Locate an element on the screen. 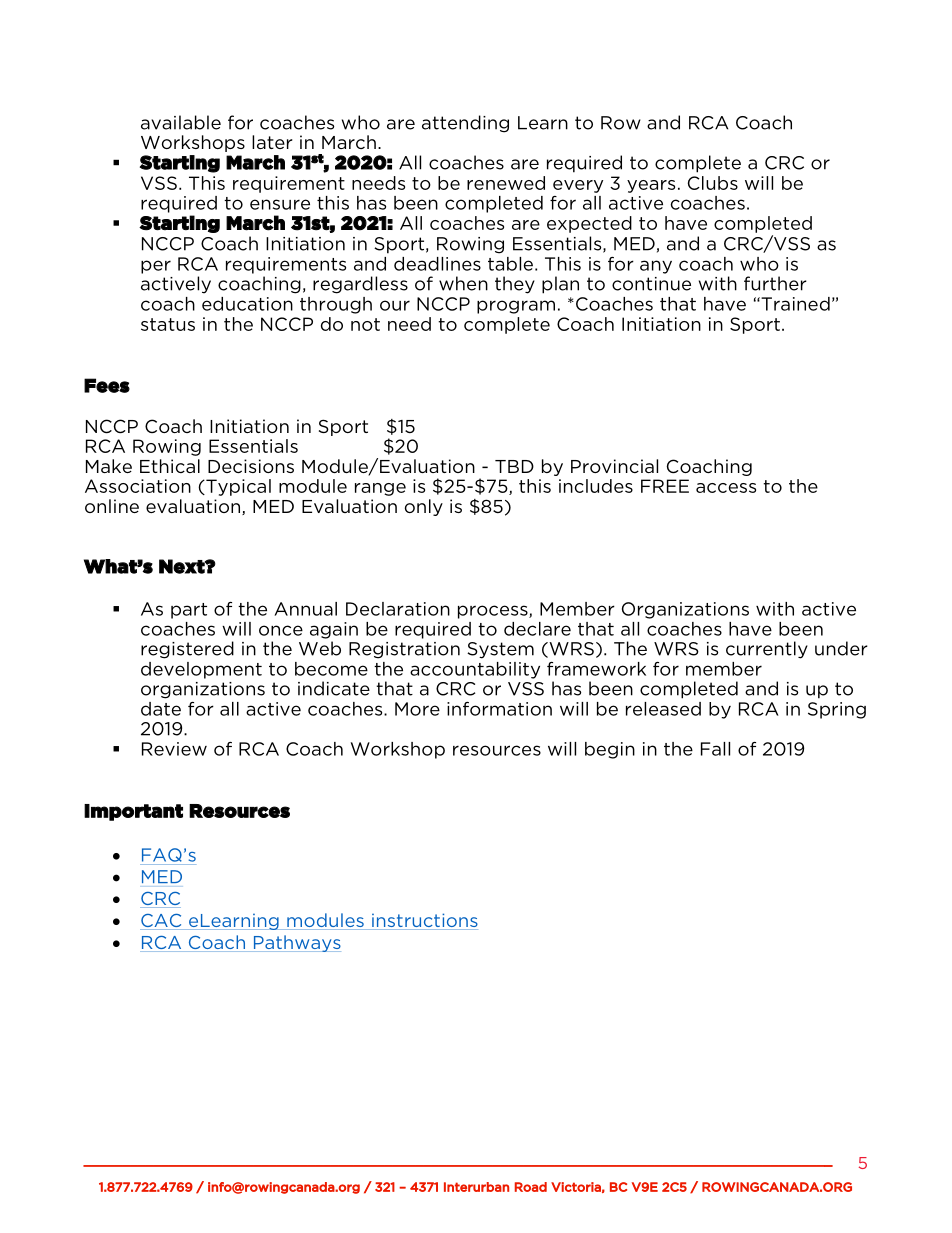 The image size is (952, 1233). Pathways is located at coordinates (296, 943).
